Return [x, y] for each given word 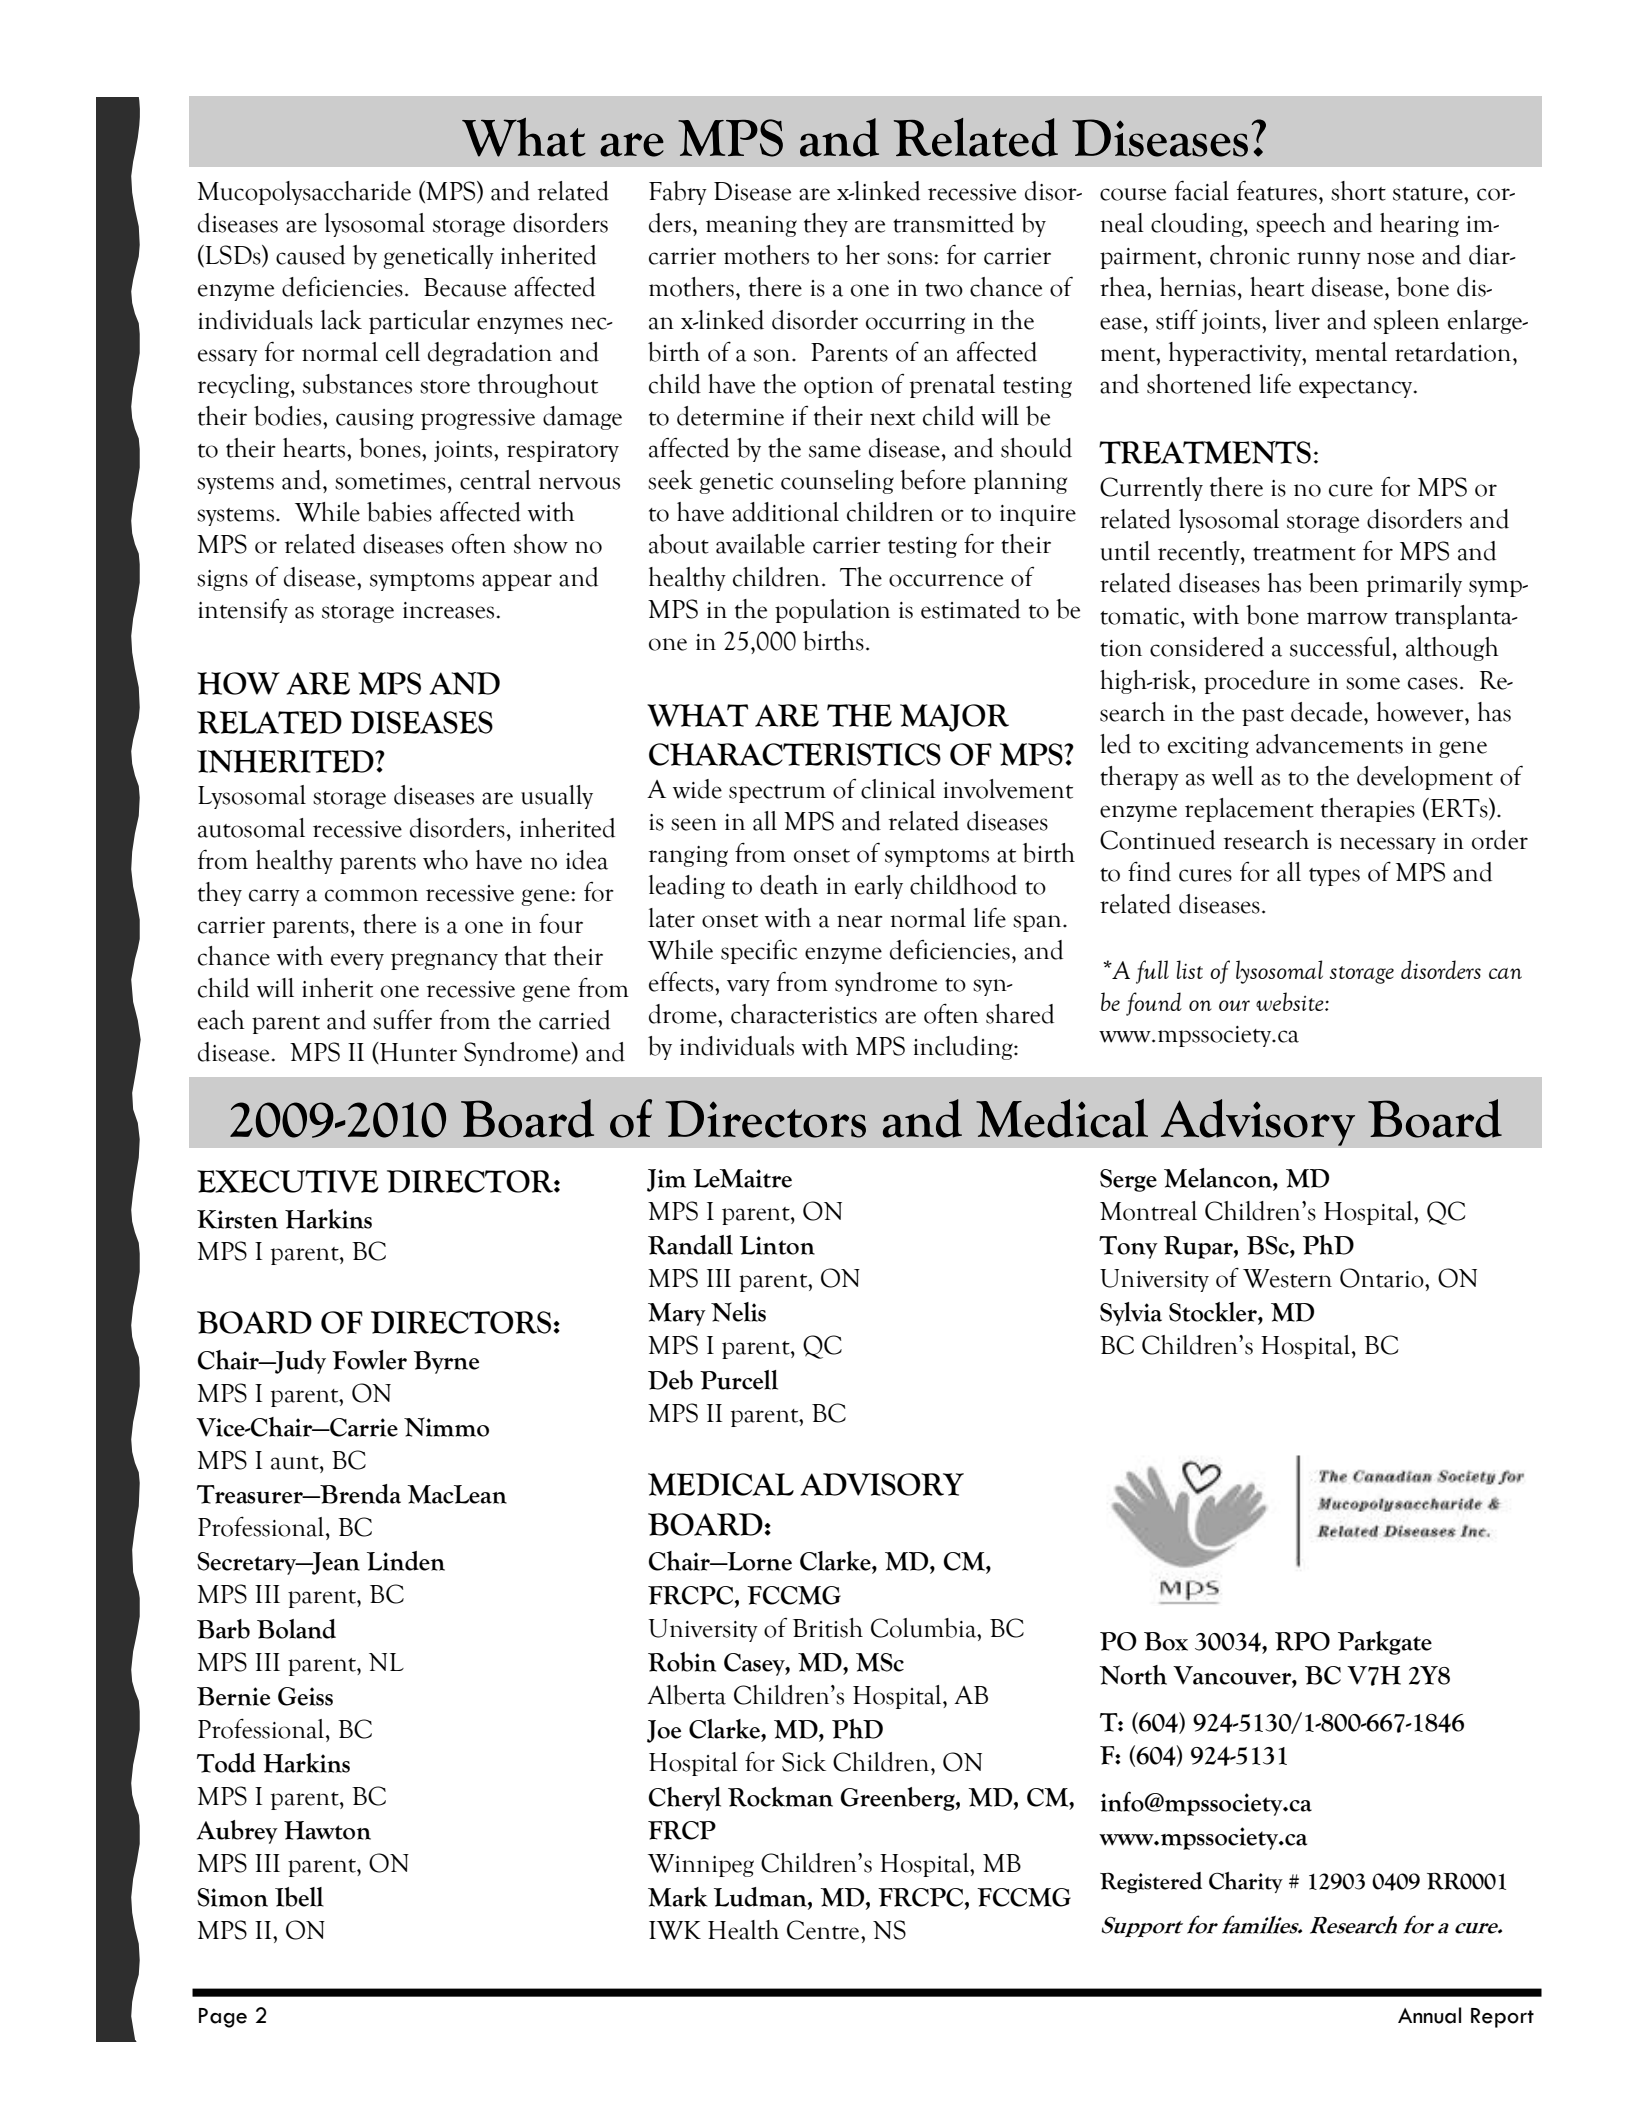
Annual [1429, 2015]
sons [911, 258]
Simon [232, 1897]
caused [310, 255]
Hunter [417, 1053]
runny [1329, 260]
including [964, 1048]
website [1291, 1001]
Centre [824, 1930]
